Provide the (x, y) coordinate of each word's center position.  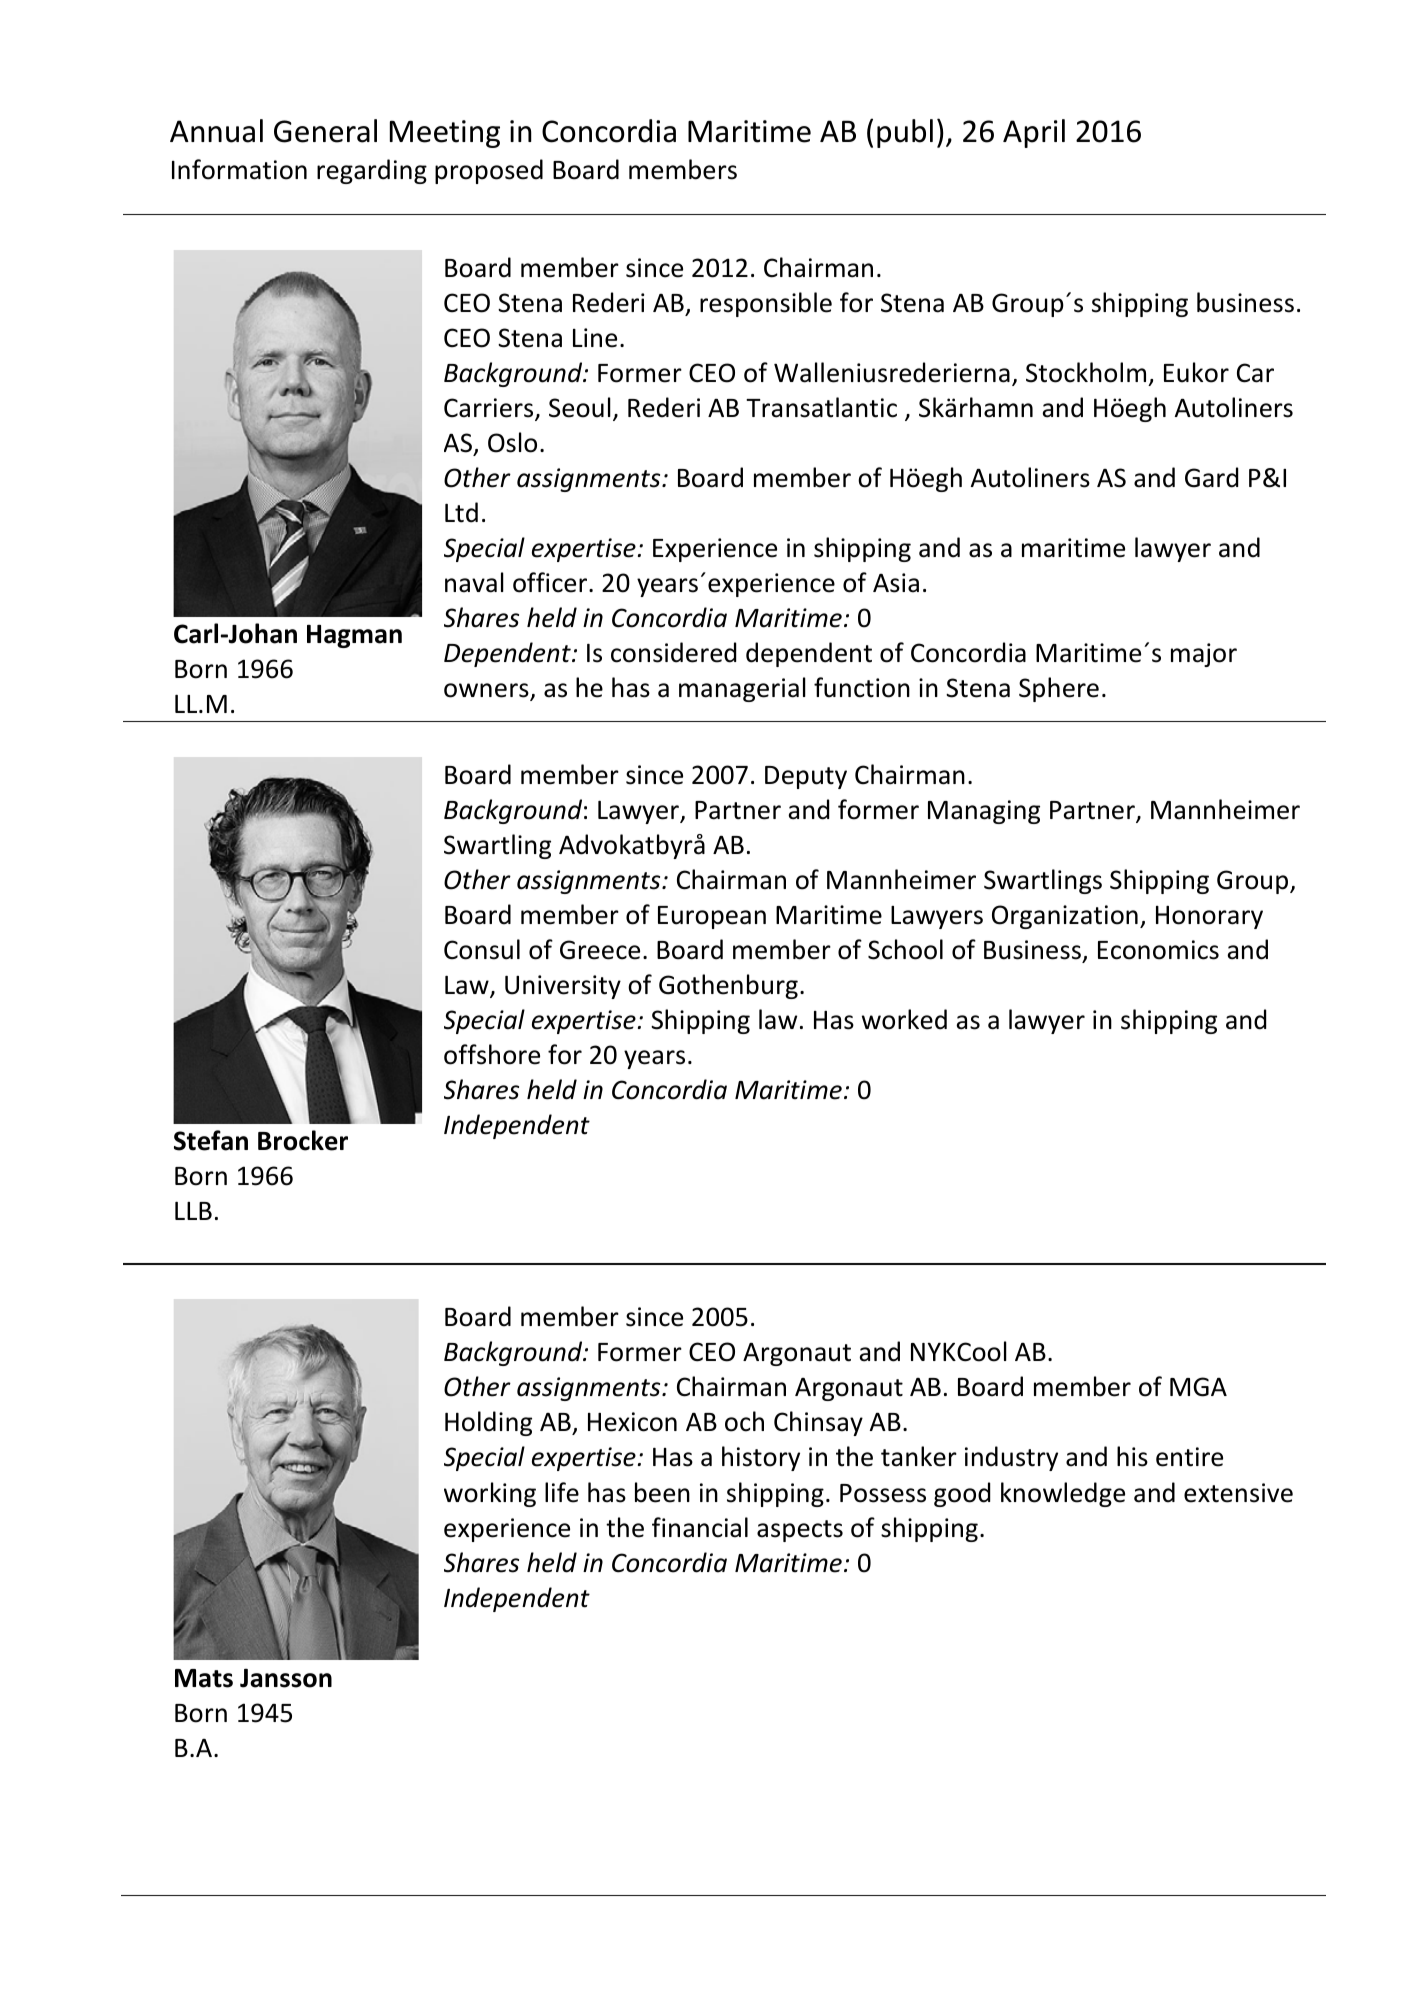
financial (700, 1527)
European (712, 917)
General (325, 131)
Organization (1065, 917)
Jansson (286, 1678)
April (1034, 133)
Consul (482, 949)
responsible (766, 304)
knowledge (1063, 1494)
